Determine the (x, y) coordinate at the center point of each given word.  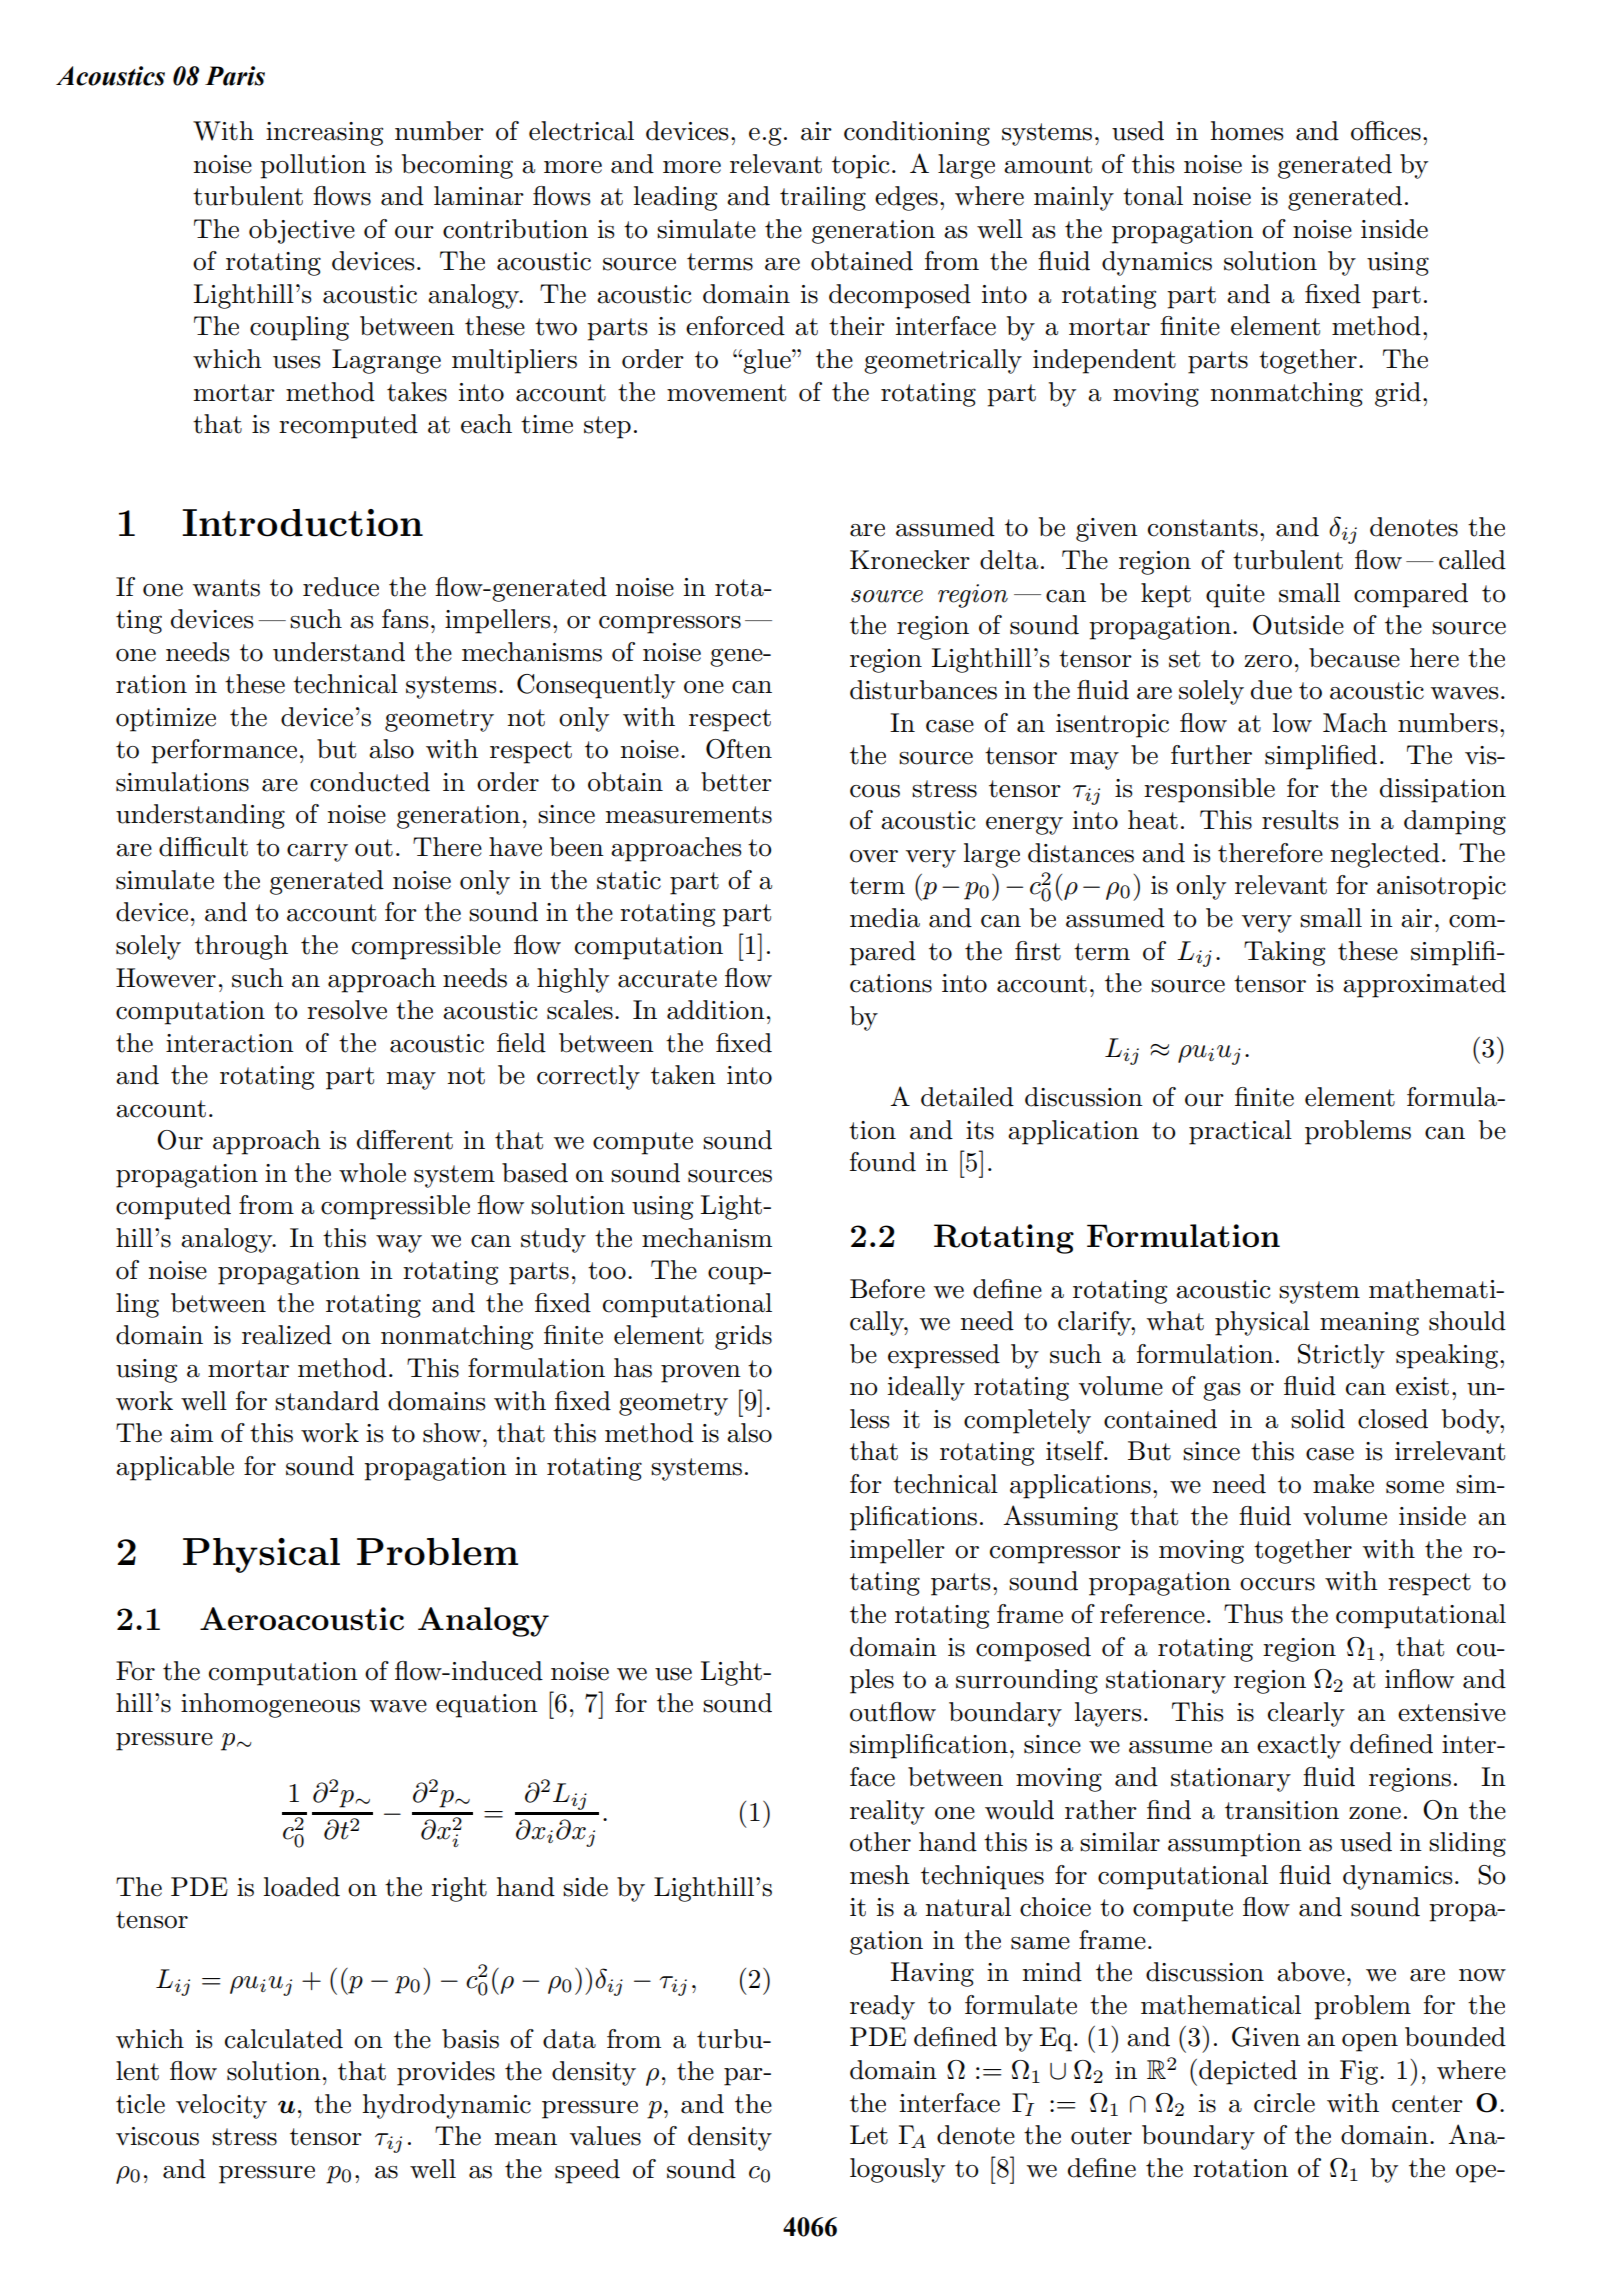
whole (372, 1173)
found (883, 1162)
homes (1247, 131)
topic (860, 167)
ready (882, 2007)
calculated (284, 2039)
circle (1284, 2103)
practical (1240, 1132)
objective (302, 231)
